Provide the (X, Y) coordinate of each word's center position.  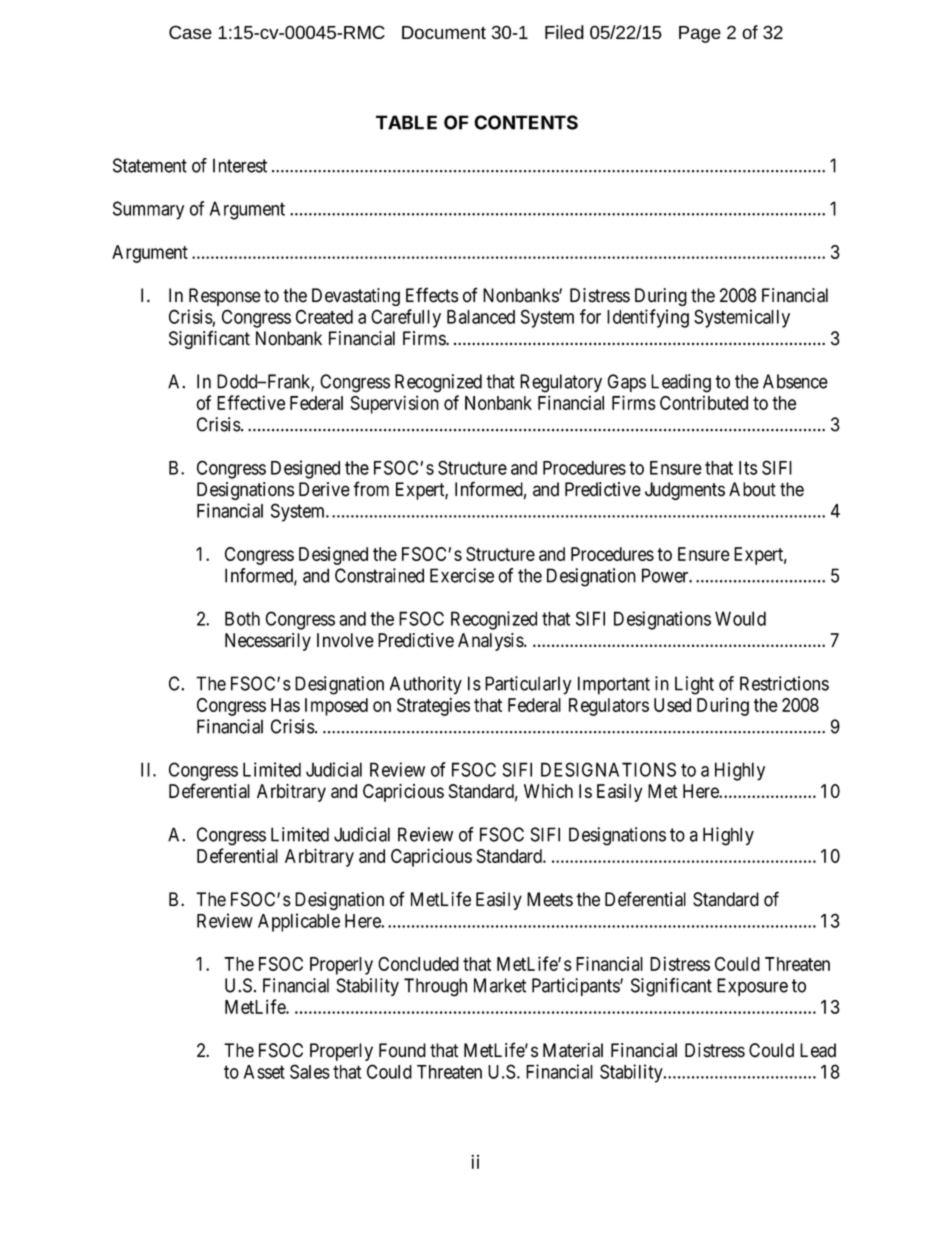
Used (672, 705)
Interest (240, 165)
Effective (251, 402)
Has (285, 705)
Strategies (433, 706)
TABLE (406, 122)
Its (748, 468)
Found (402, 1050)
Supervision (395, 404)
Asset (264, 1072)
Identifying (648, 318)
